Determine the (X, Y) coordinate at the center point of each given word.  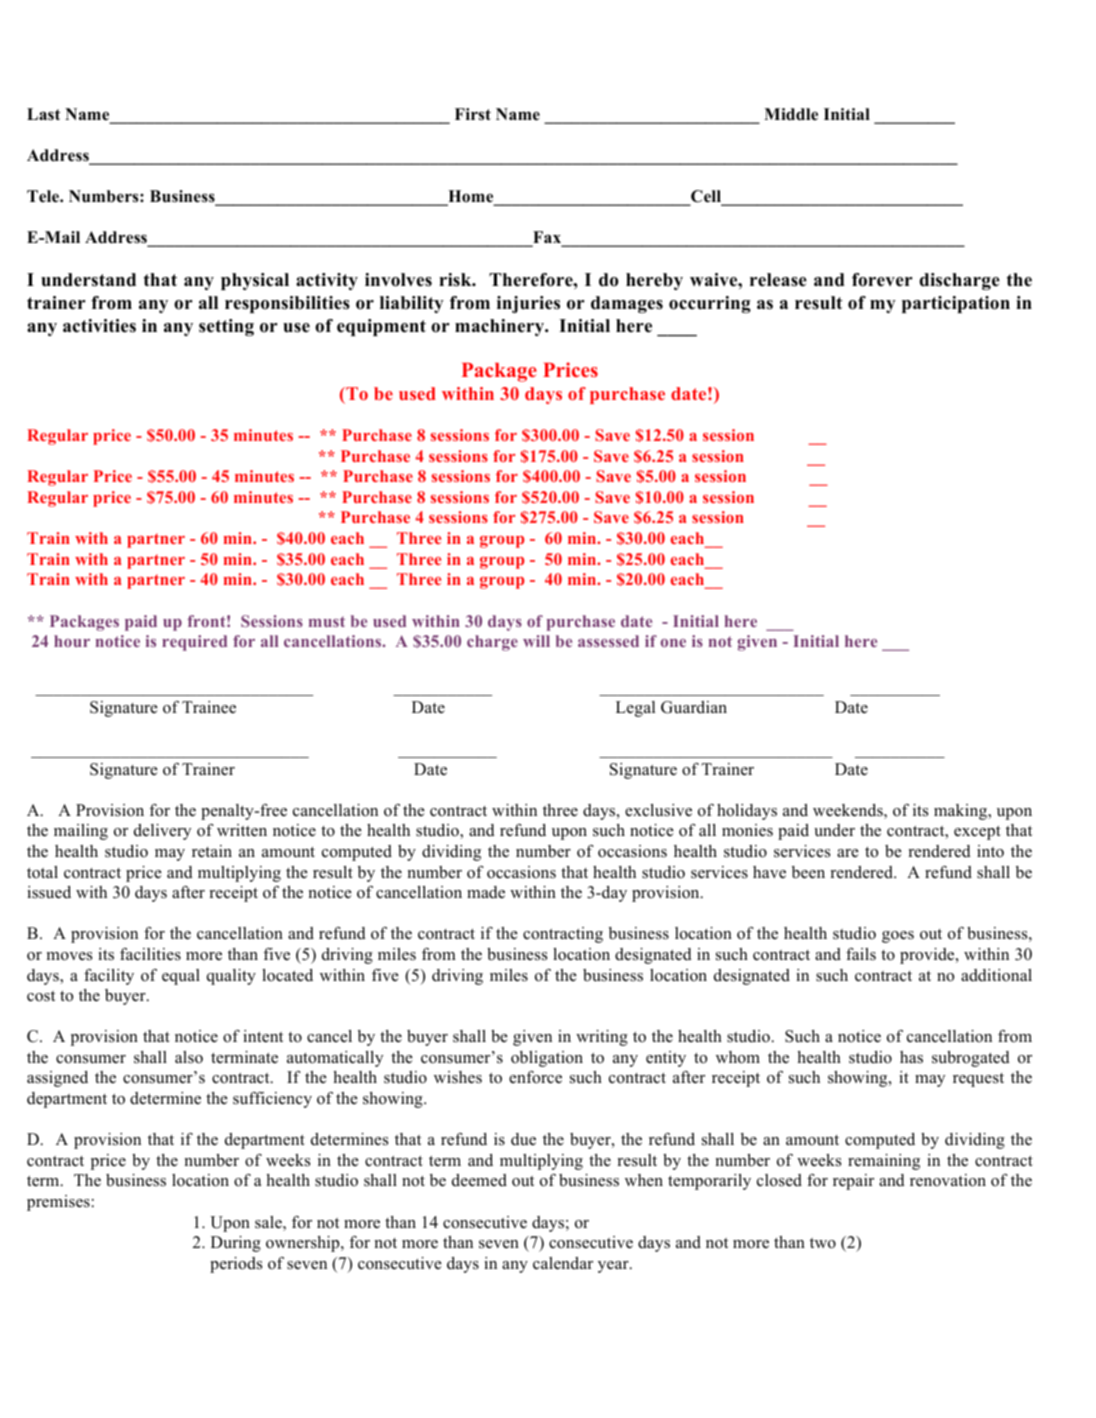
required (194, 643)
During (236, 1244)
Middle (791, 114)
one (673, 643)
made (486, 892)
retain (212, 851)
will (536, 641)
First (473, 114)
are (848, 853)
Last (43, 114)
